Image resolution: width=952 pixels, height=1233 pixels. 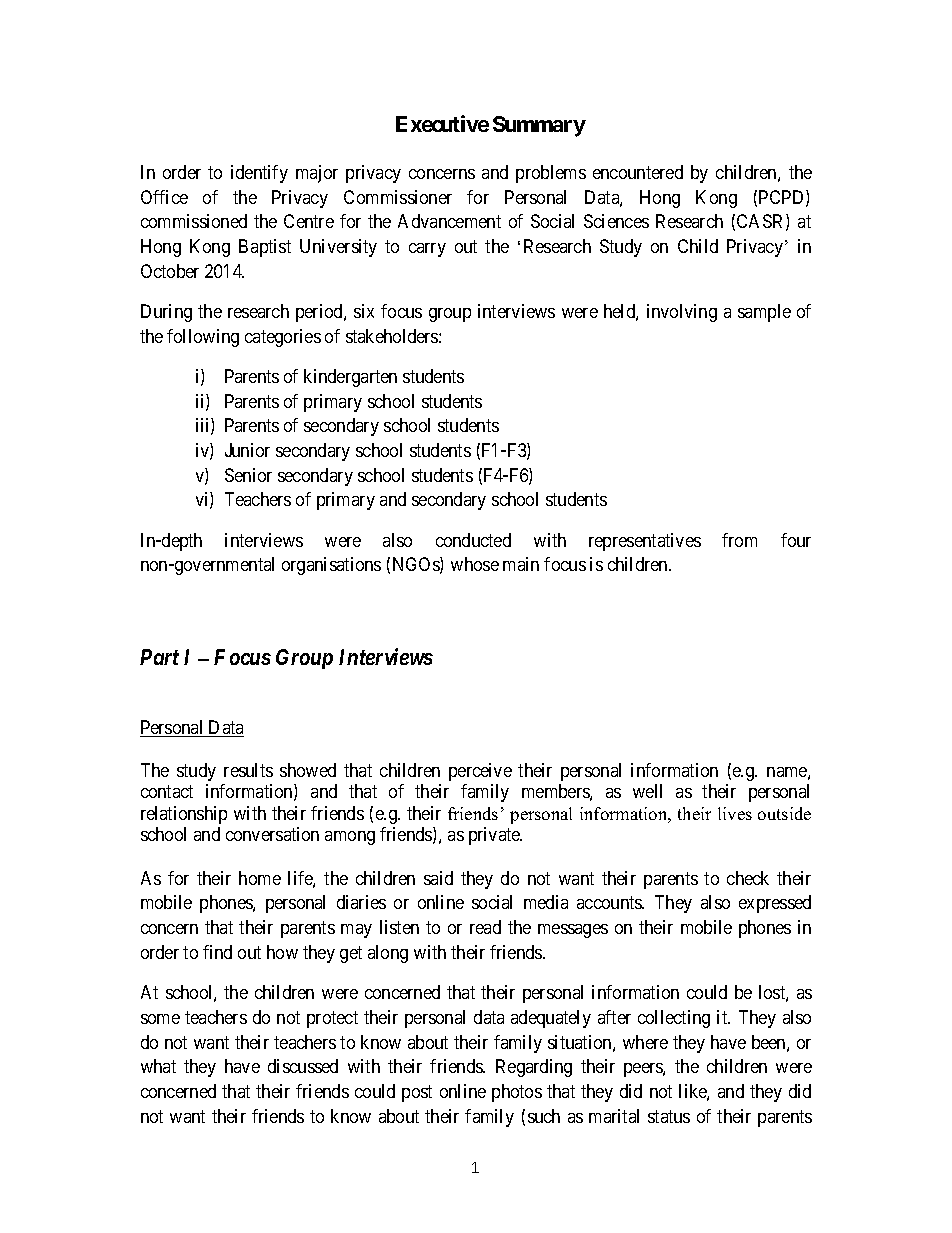 What do you see at coordinates (669, 1116) in the screenshot?
I see `status` at bounding box center [669, 1116].
